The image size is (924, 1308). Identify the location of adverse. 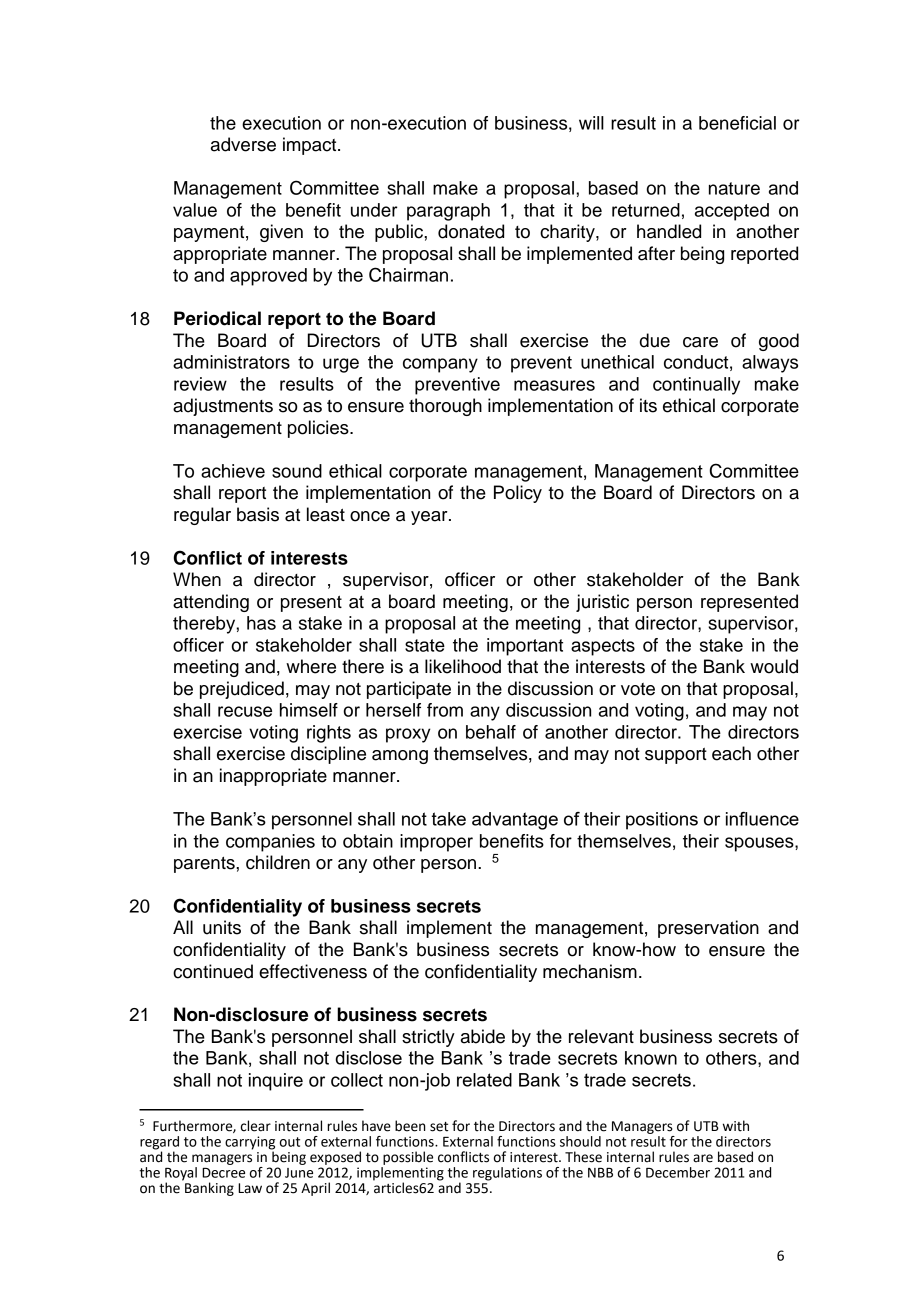
(243, 144).
